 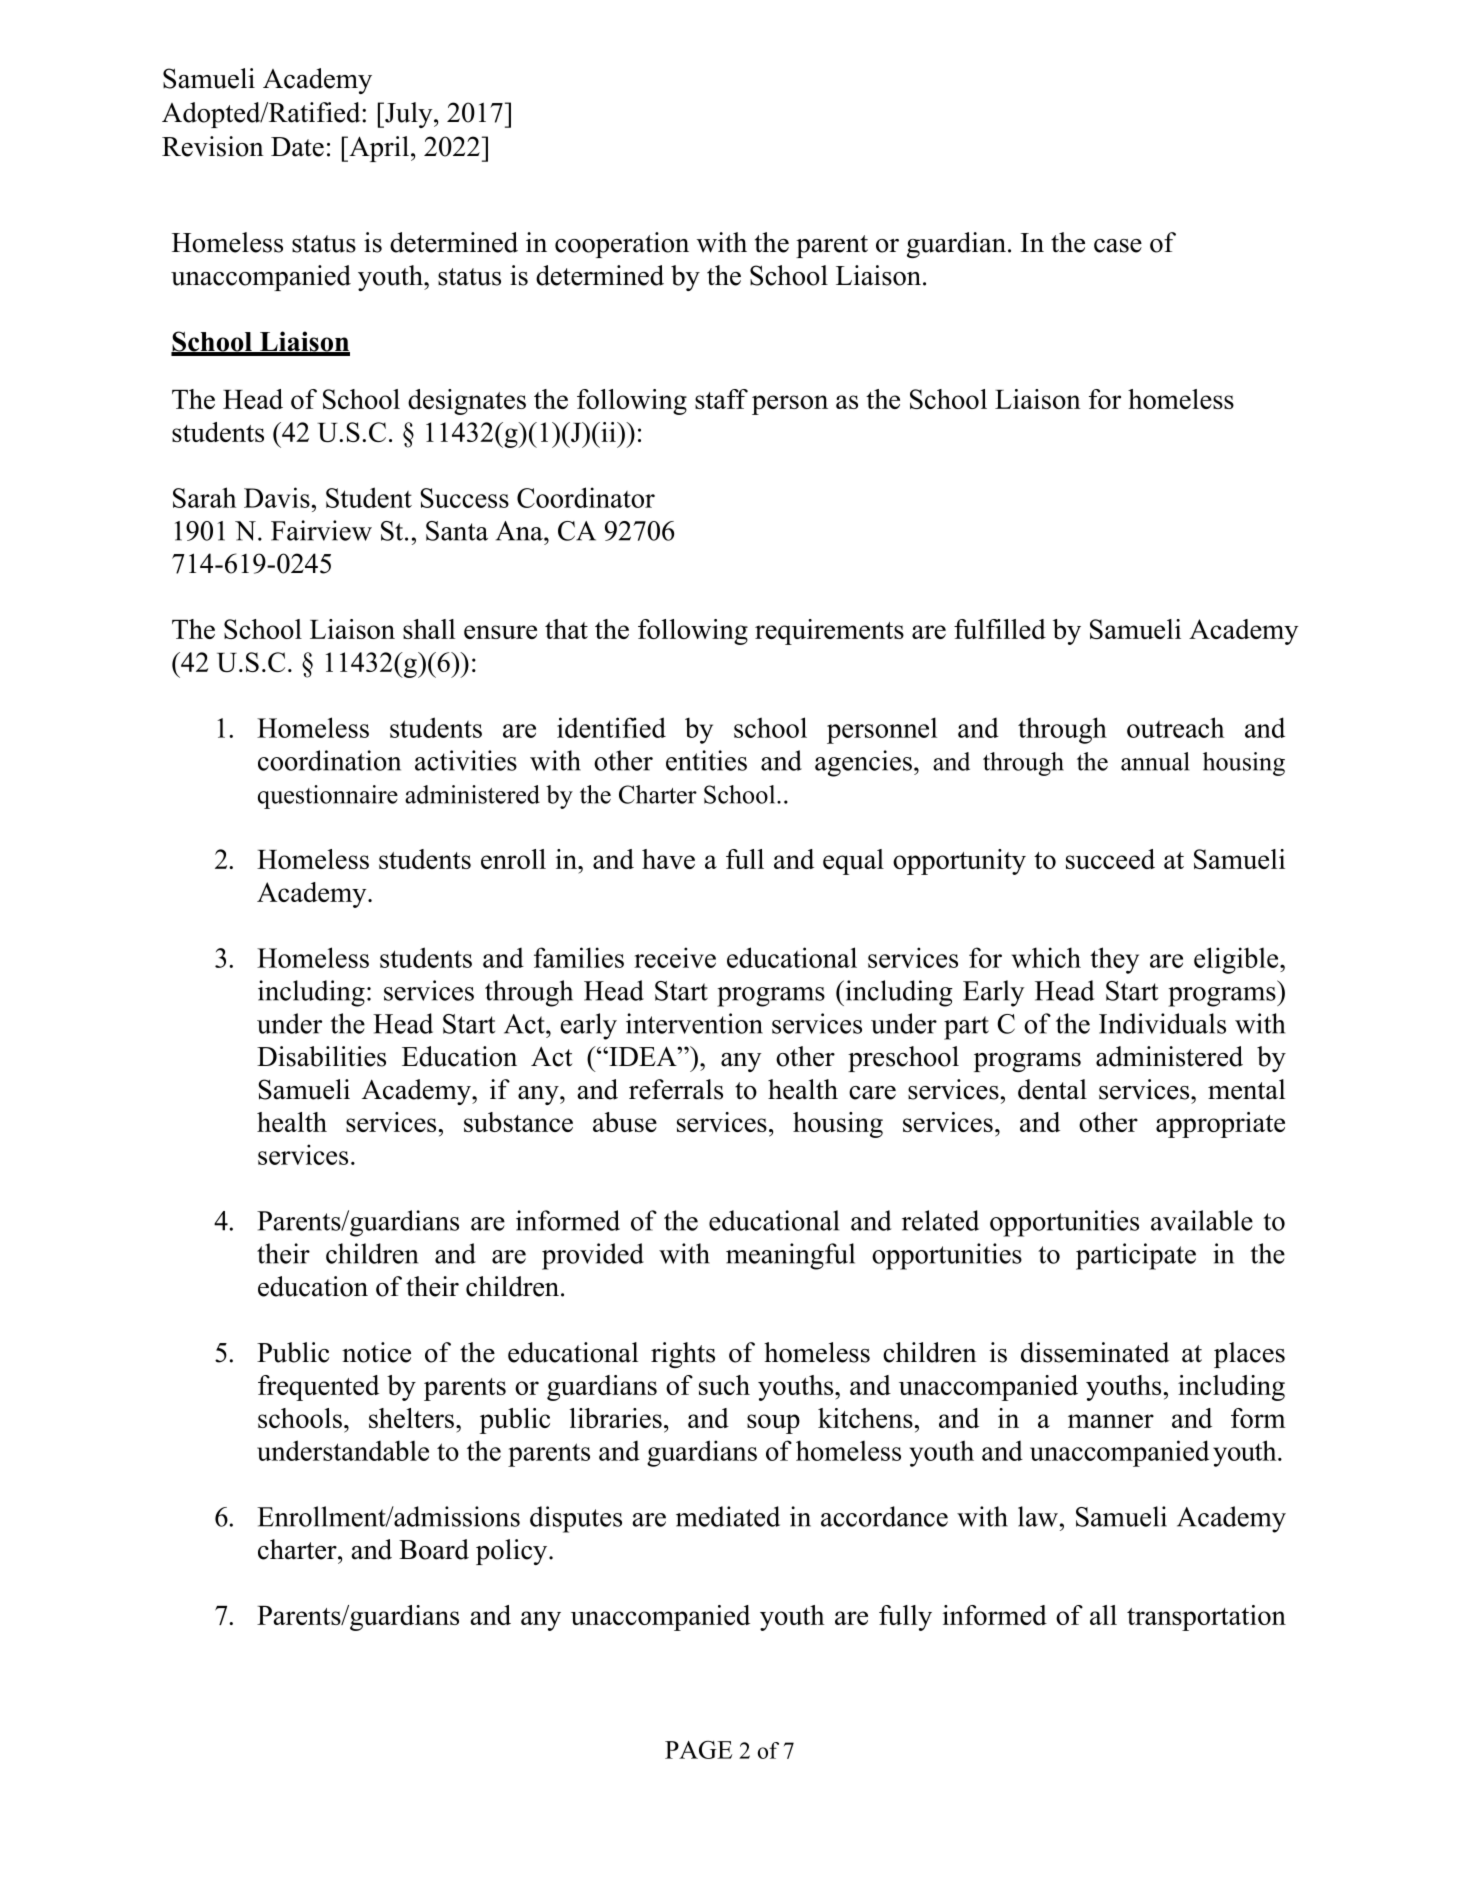 What do you see at coordinates (297, 147) in the document?
I see `Date` at bounding box center [297, 147].
